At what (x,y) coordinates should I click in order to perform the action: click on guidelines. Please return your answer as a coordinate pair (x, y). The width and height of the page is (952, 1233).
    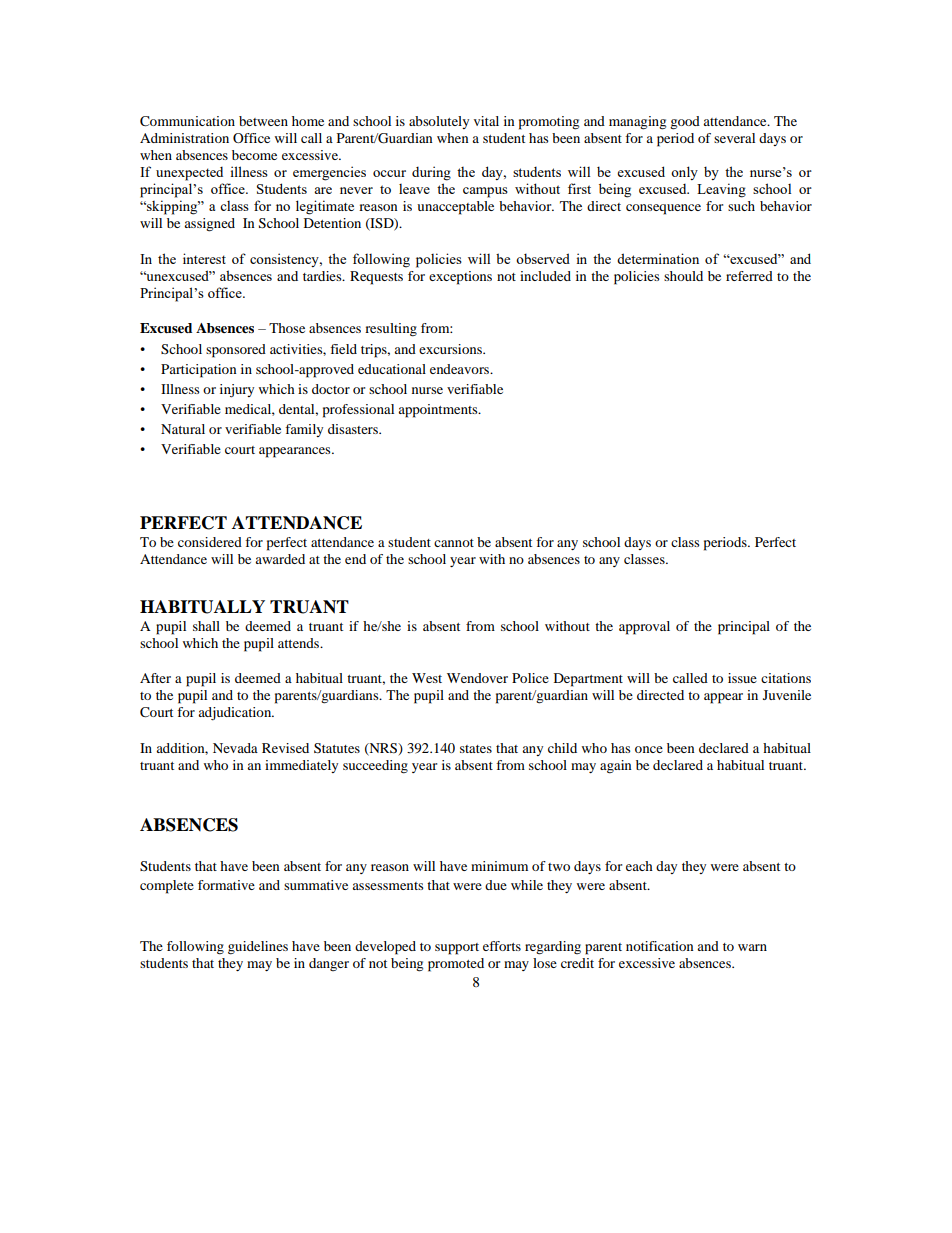
    Looking at the image, I should click on (258, 948).
